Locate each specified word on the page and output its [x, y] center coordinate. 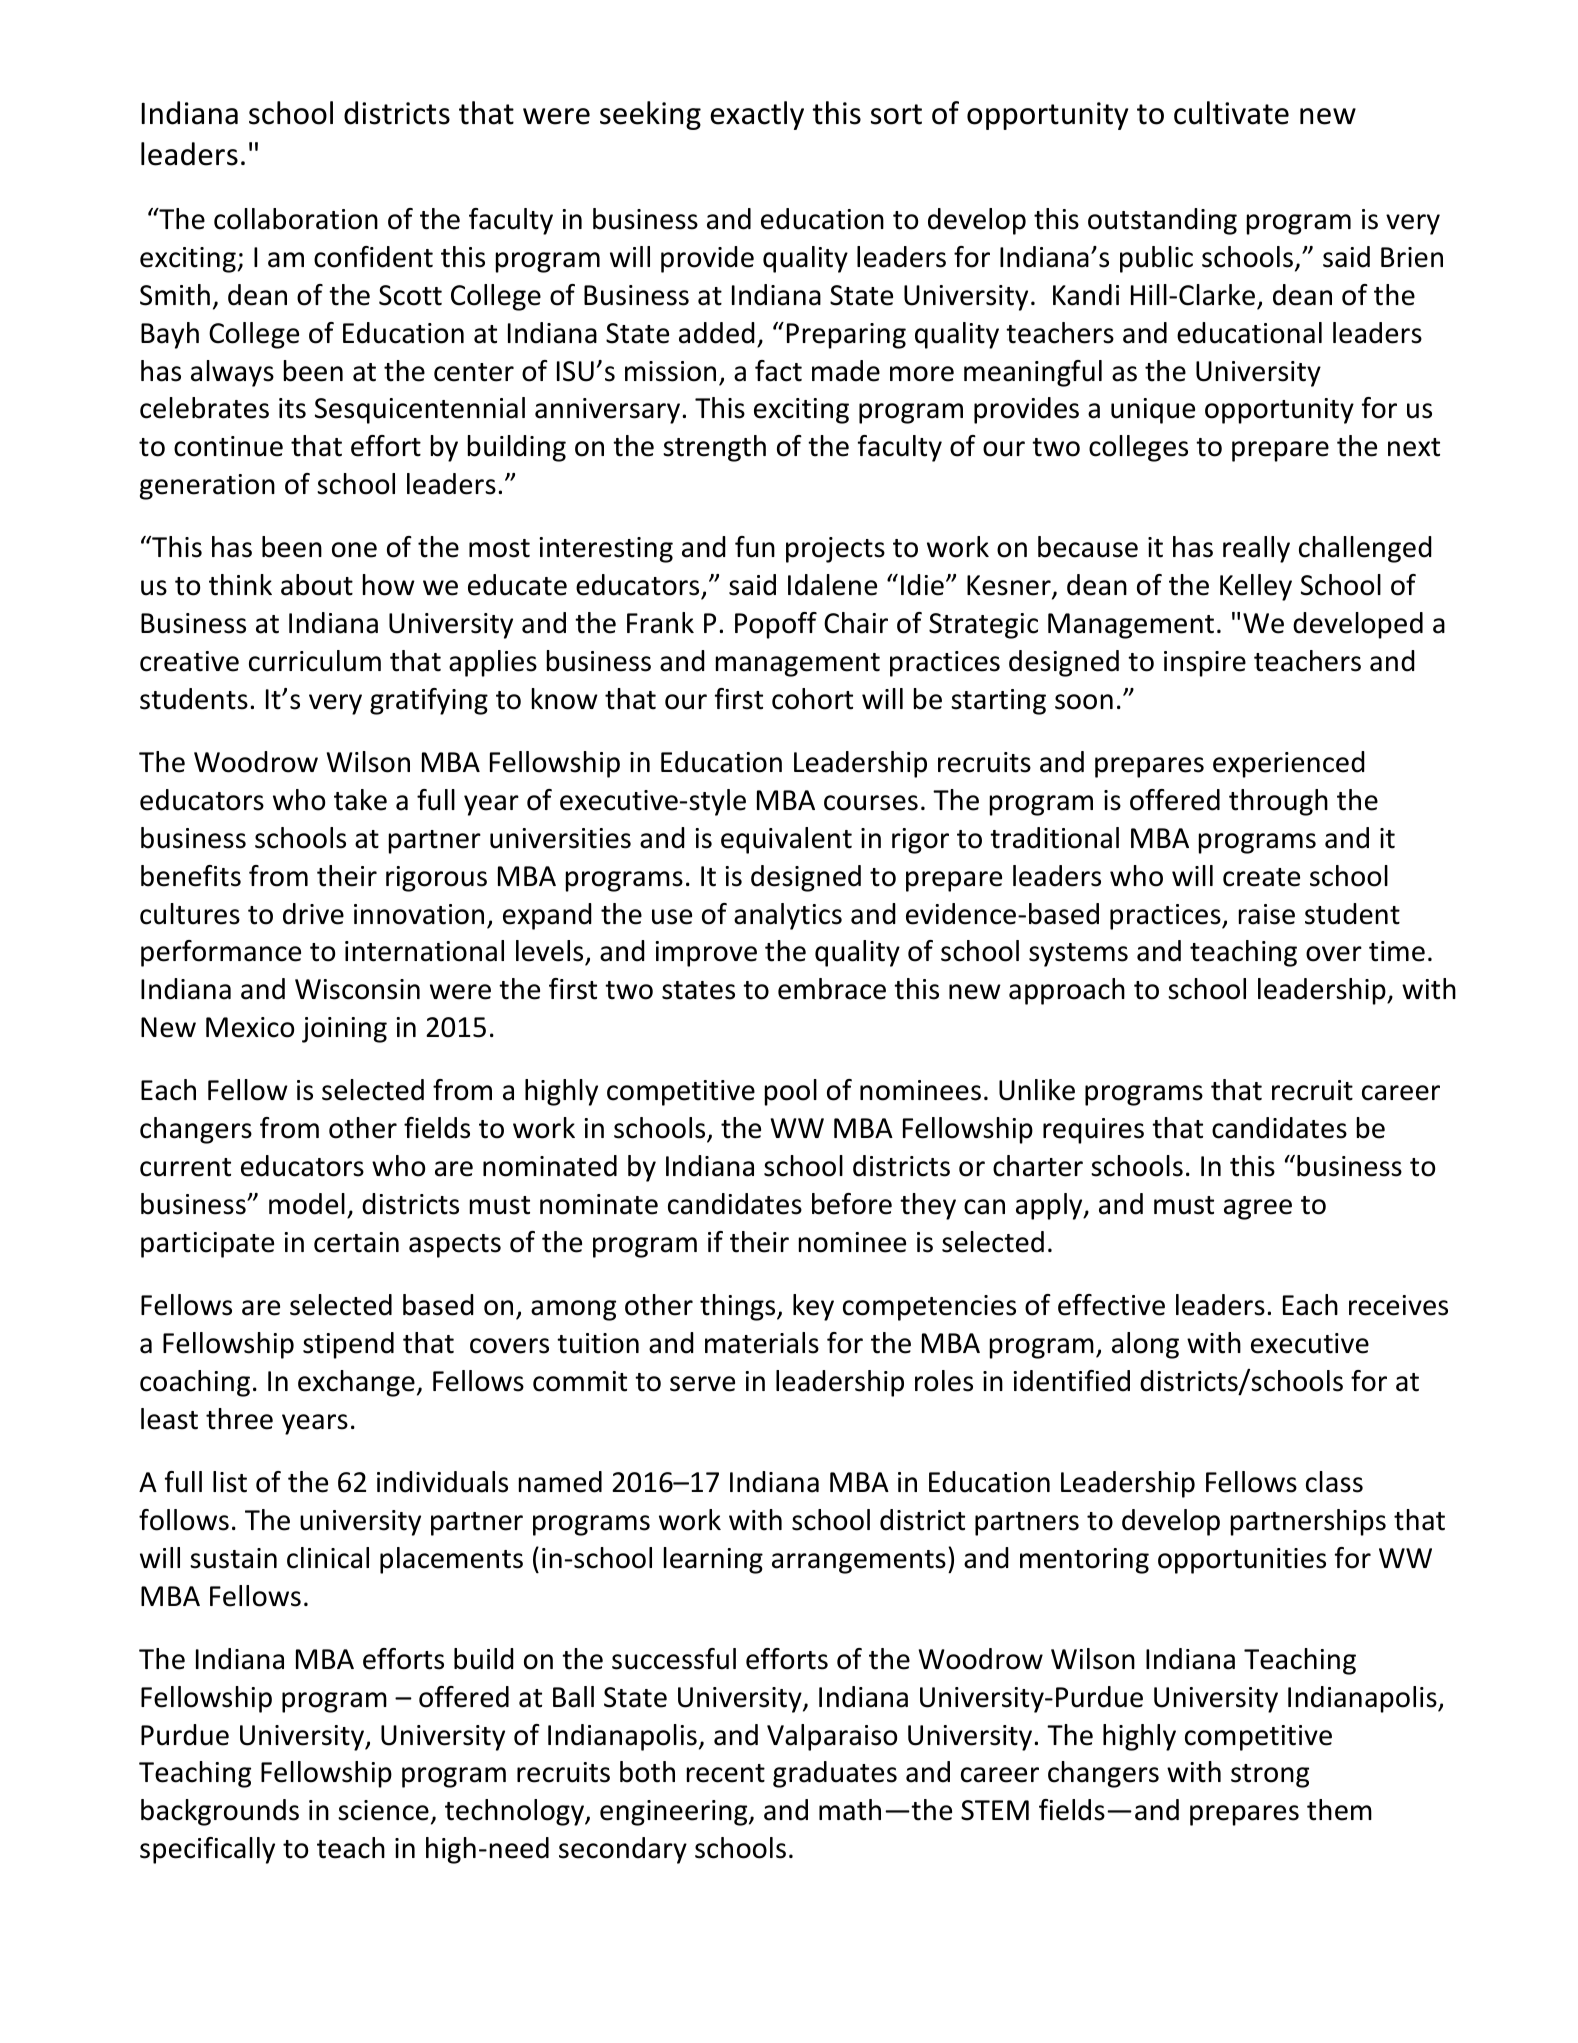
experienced [1289, 764]
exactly [757, 115]
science [383, 1810]
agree [1258, 1209]
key [813, 1307]
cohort [812, 699]
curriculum [315, 661]
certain [356, 1242]
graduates [835, 1774]
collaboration [296, 219]
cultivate [1231, 113]
